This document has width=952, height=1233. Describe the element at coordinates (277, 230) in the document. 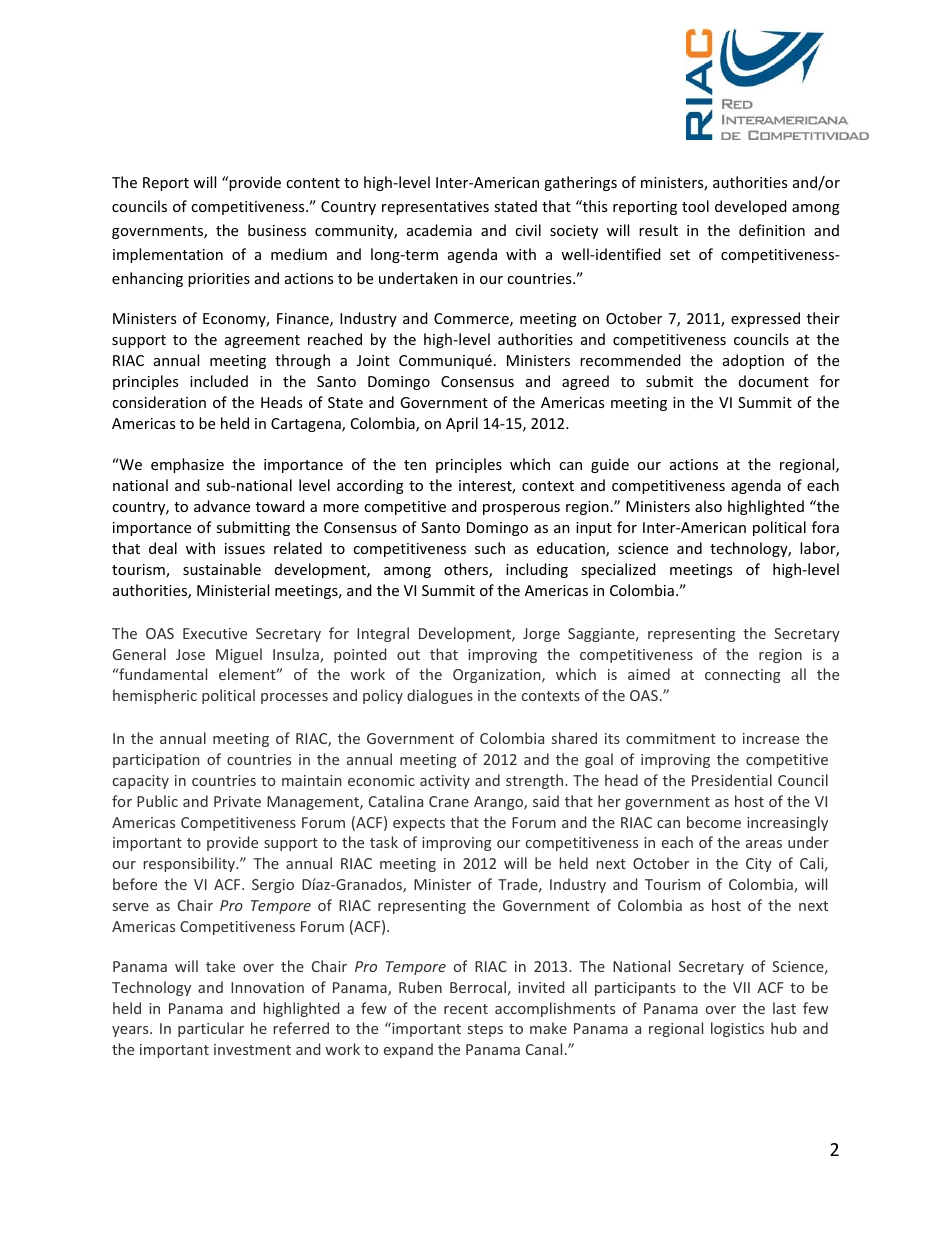

I see `business` at that location.
